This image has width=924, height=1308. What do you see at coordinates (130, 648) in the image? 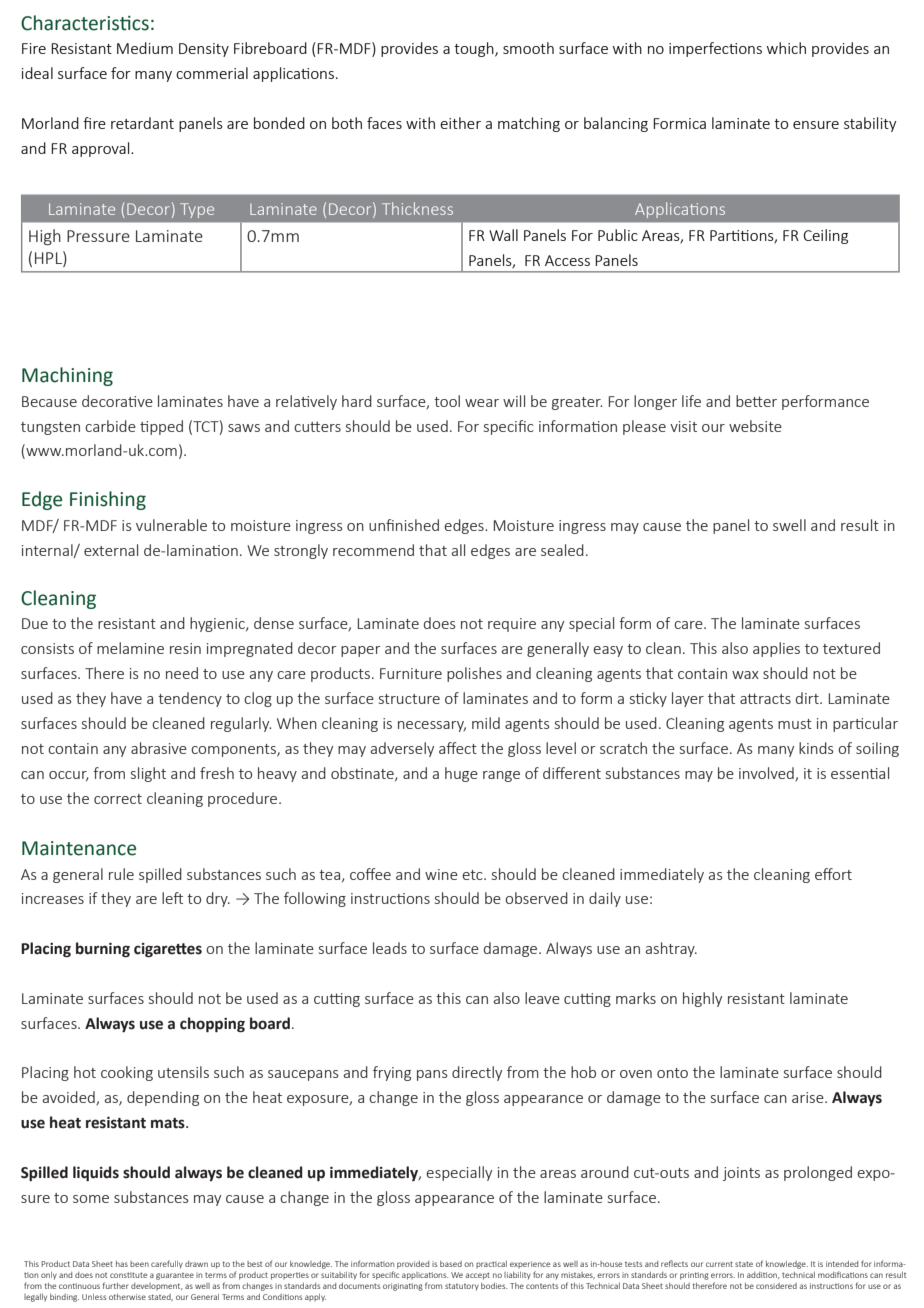
I see `melamine` at bounding box center [130, 648].
